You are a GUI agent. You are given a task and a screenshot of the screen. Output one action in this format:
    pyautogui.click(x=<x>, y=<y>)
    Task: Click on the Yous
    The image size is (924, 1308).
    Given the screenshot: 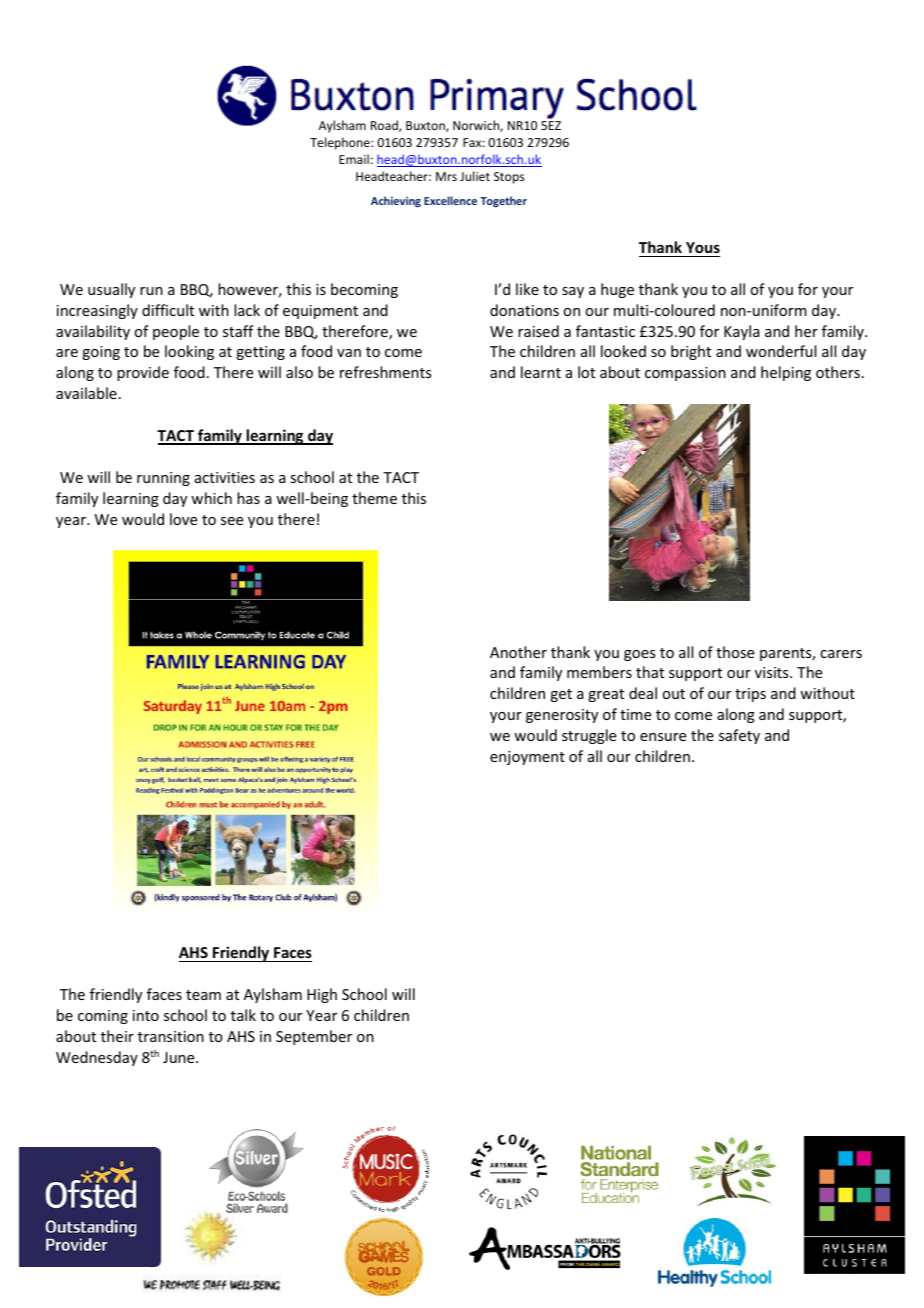 What is the action you would take?
    pyautogui.click(x=703, y=247)
